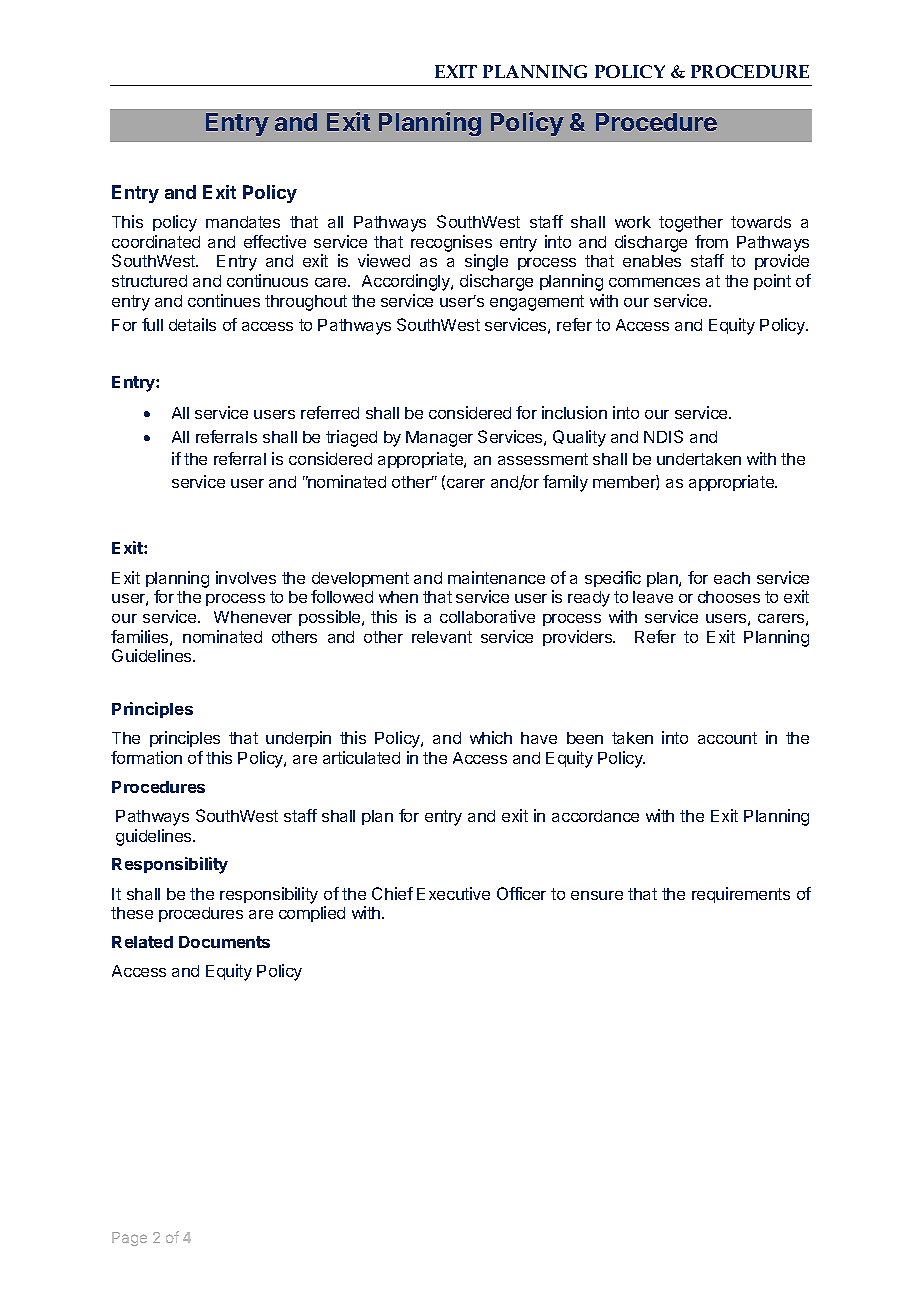 Image resolution: width=924 pixels, height=1307 pixels. Describe the element at coordinates (146, 757) in the screenshot. I see `formation` at that location.
